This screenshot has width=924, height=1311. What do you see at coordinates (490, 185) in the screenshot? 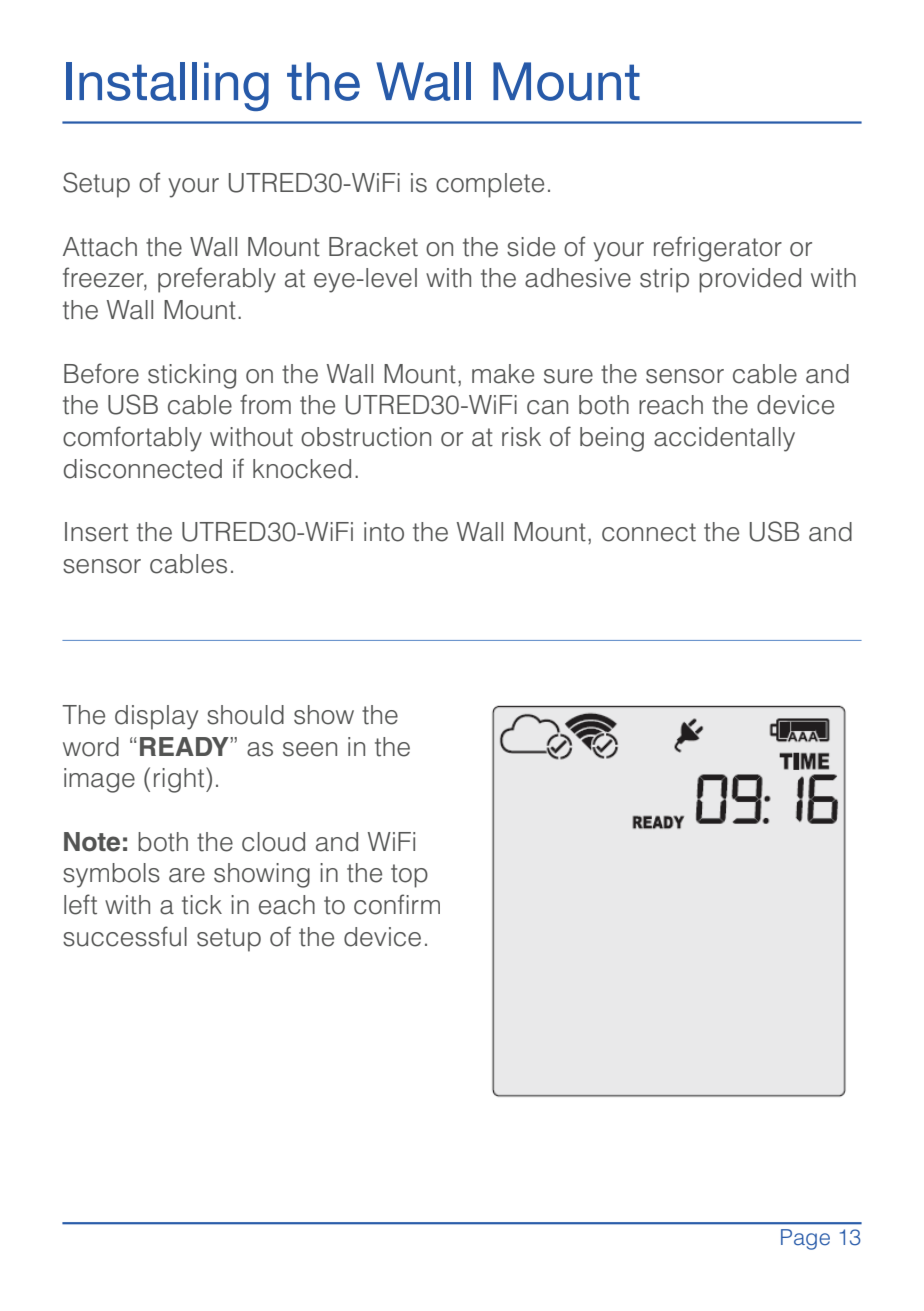
I see `complete` at bounding box center [490, 185].
